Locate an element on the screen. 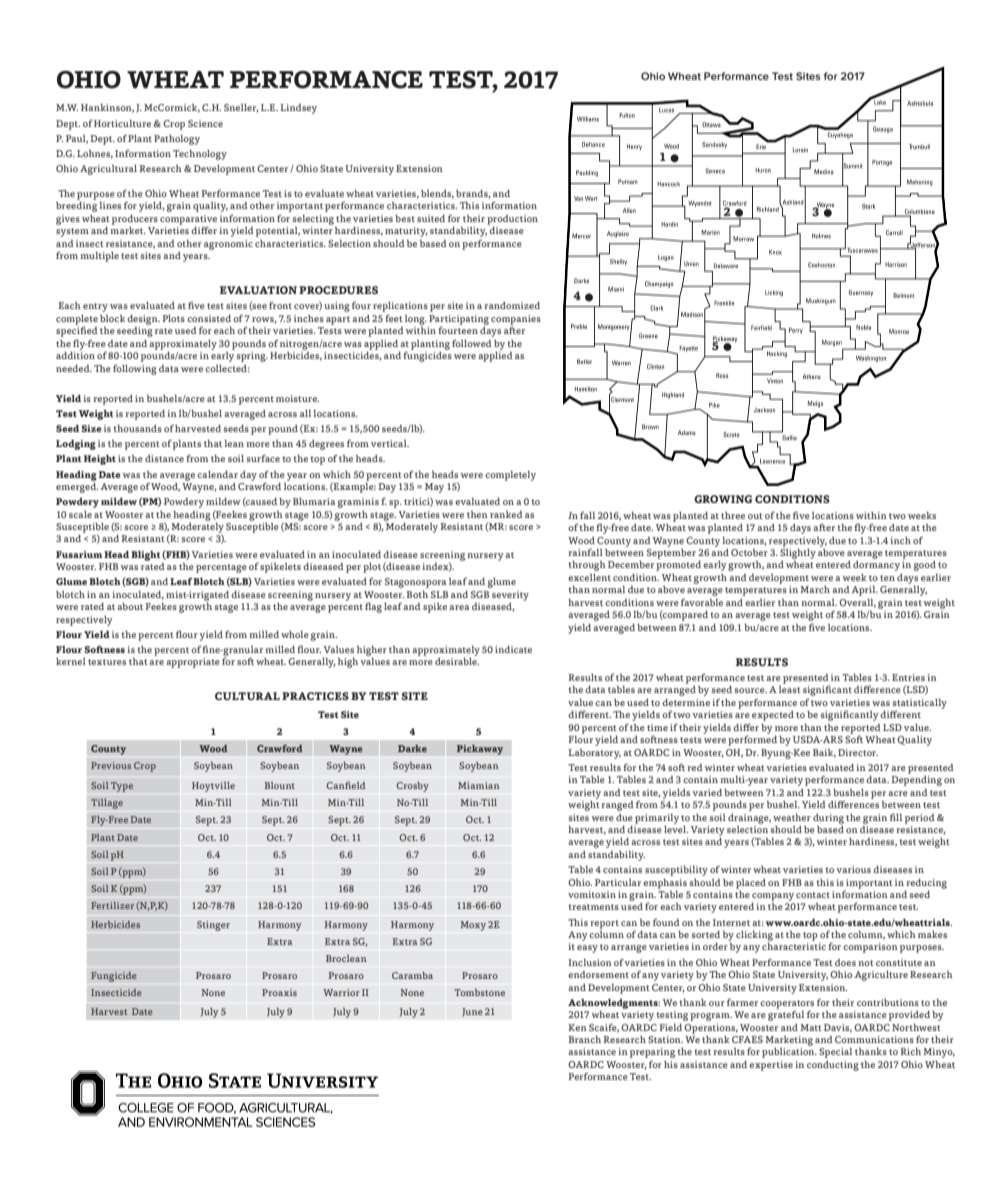  suited is located at coordinates (431, 218).
